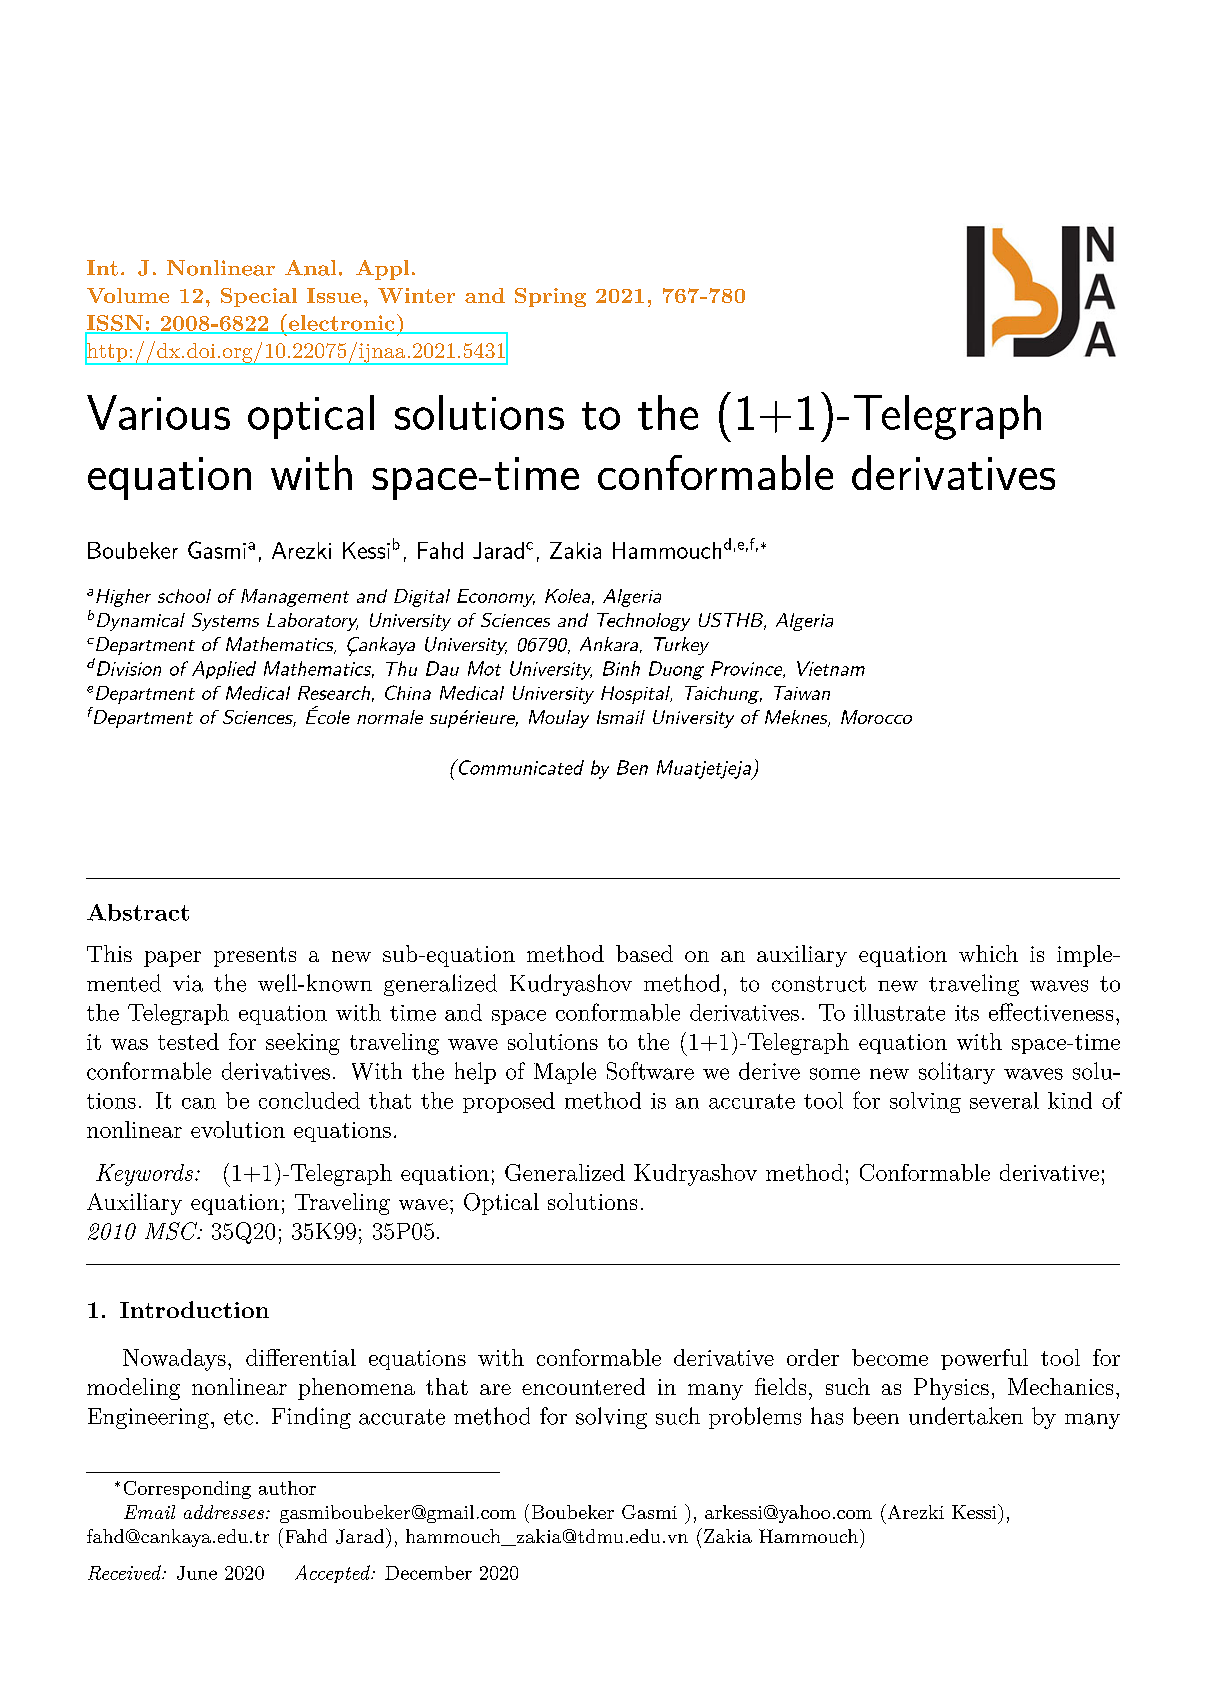  I want to click on which, so click(988, 953).
